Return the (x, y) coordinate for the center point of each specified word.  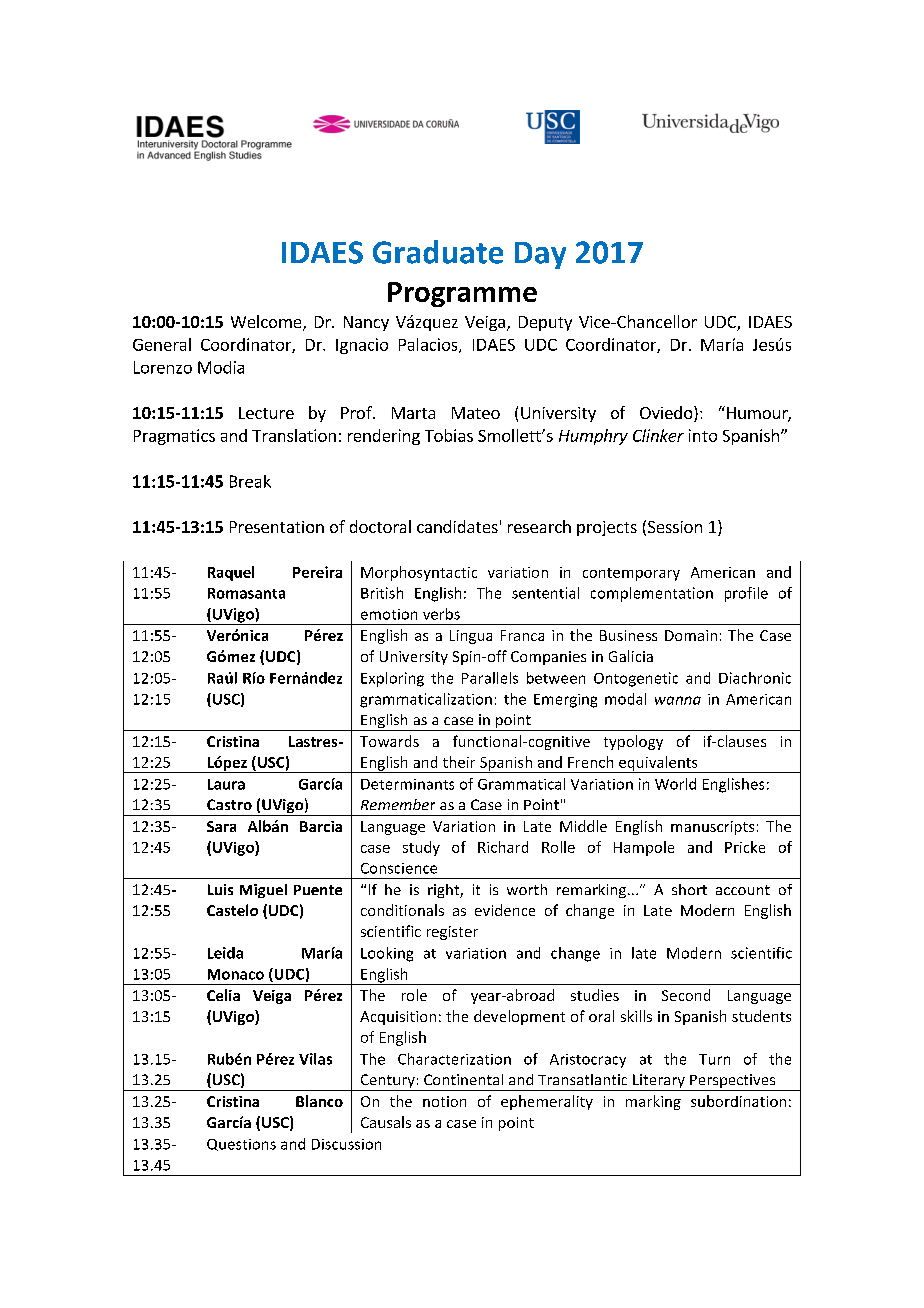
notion (444, 1101)
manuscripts (712, 828)
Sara (221, 826)
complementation (652, 594)
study (421, 848)
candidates (457, 526)
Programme (462, 294)
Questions (241, 1145)
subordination (738, 1101)
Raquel (231, 573)
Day (540, 255)
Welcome (267, 323)
